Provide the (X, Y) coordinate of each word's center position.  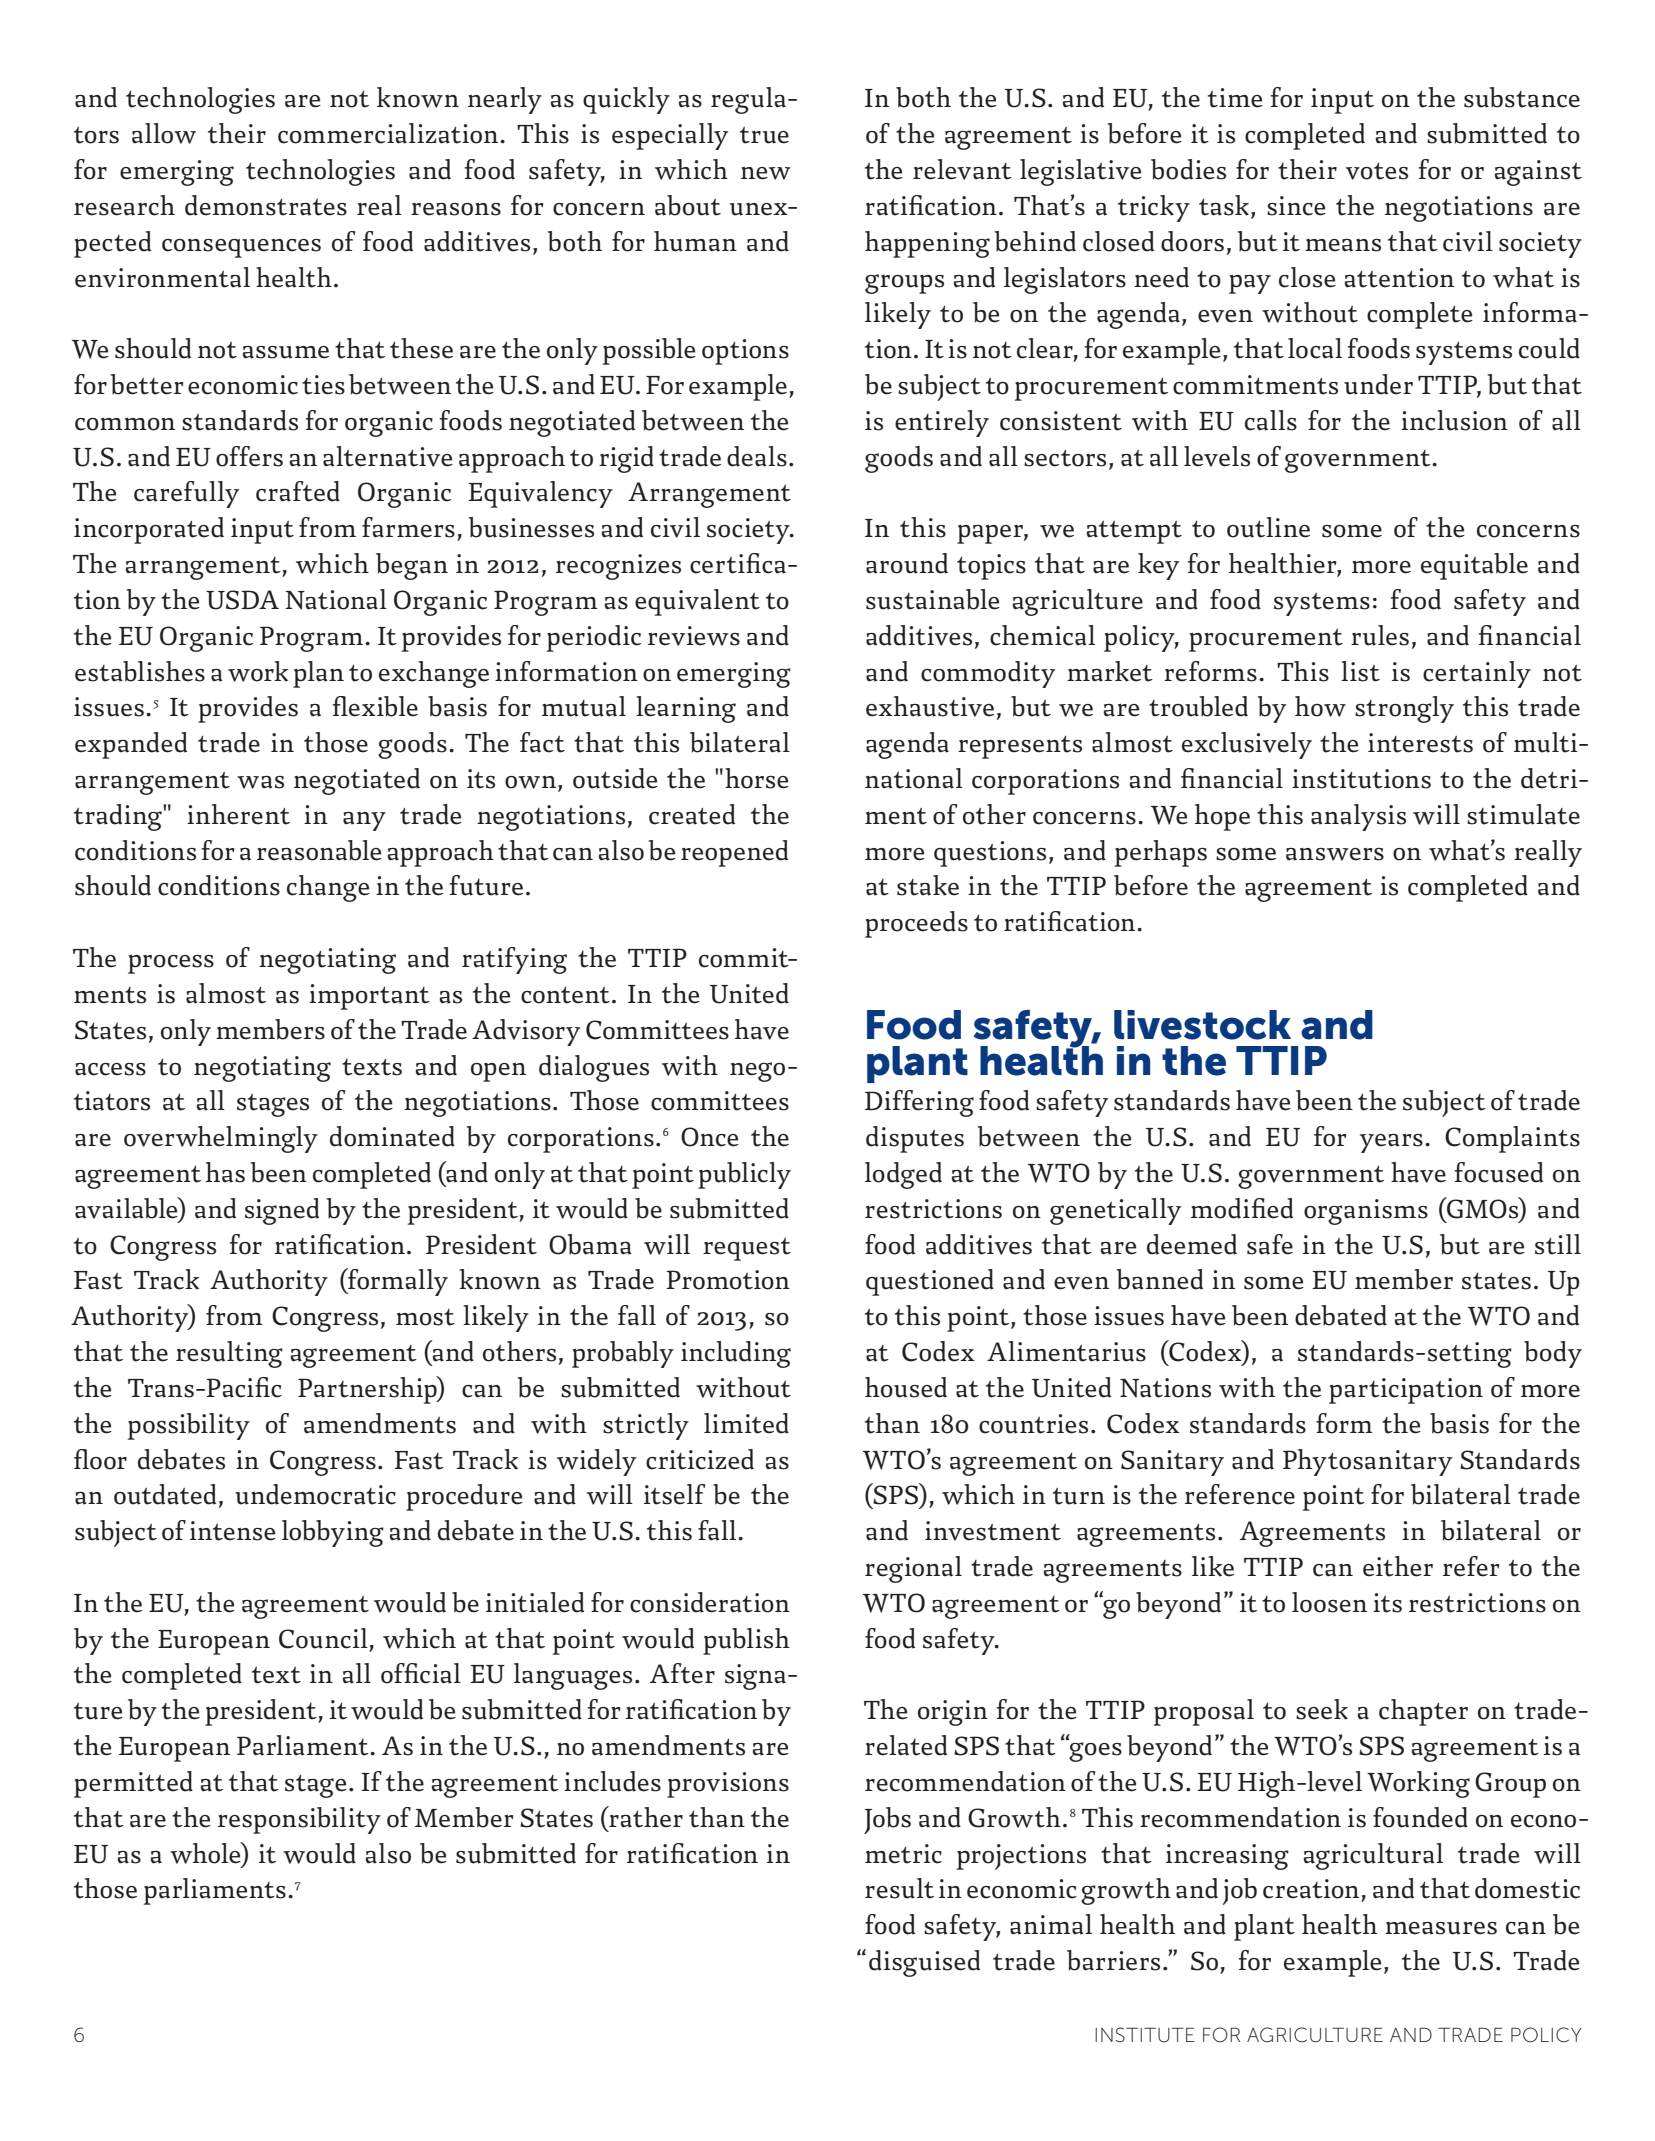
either (1398, 1566)
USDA (242, 600)
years (1391, 1143)
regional (913, 1569)
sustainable (933, 599)
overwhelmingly (221, 1139)
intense (233, 1531)
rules (1380, 635)
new (766, 173)
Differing (919, 1103)
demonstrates (266, 205)
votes (1377, 171)
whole (206, 1853)
